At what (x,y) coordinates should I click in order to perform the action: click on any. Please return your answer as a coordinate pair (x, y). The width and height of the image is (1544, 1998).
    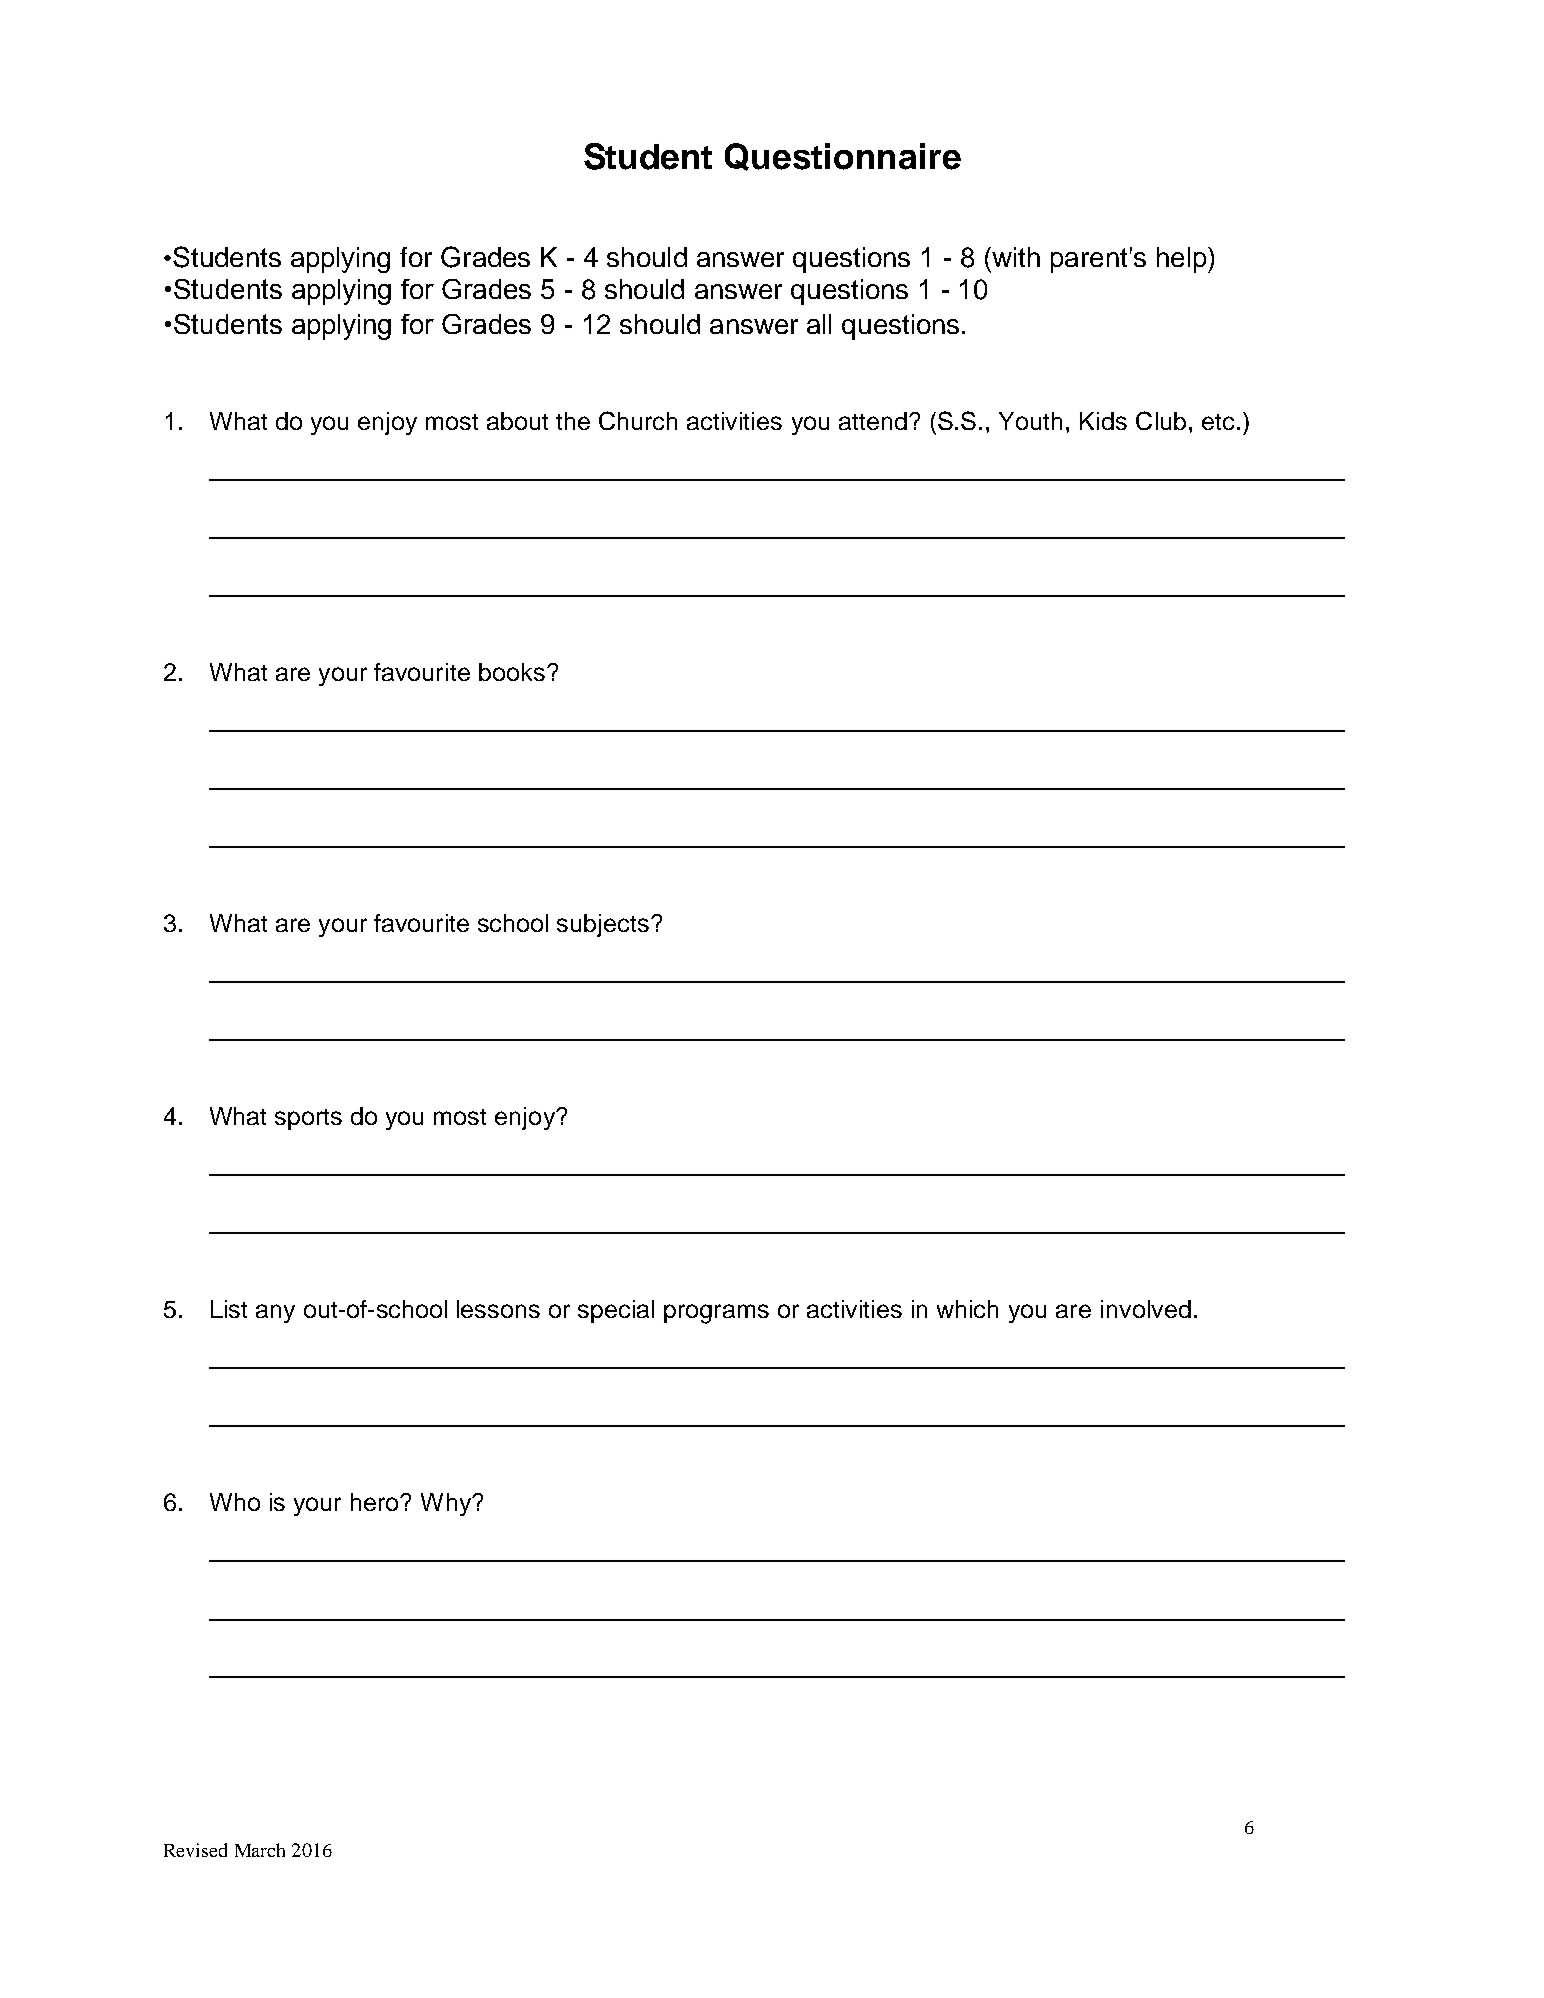
    Looking at the image, I should click on (275, 1313).
